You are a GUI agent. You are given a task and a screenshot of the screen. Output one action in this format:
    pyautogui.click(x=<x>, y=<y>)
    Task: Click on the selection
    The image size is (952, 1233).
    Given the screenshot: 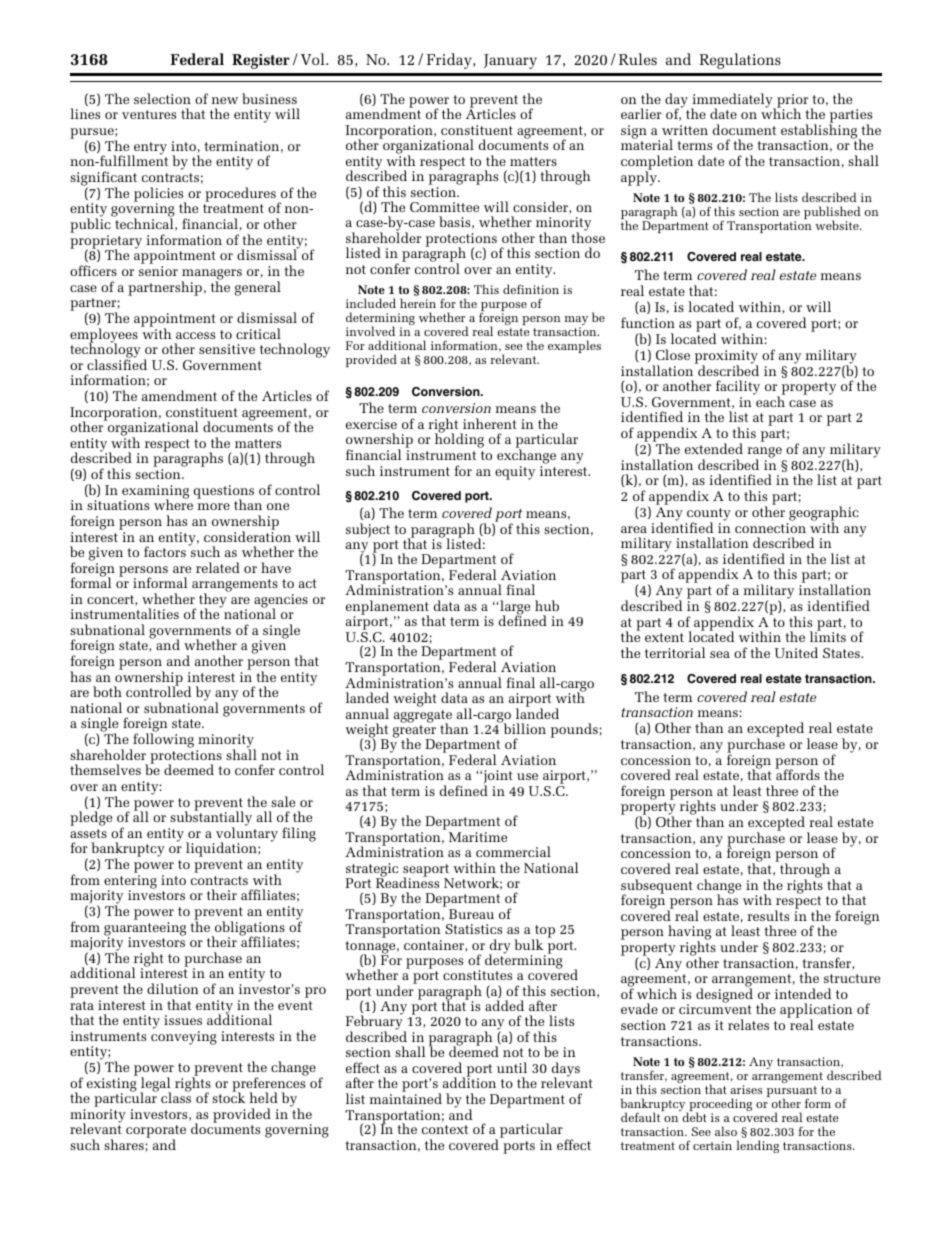 What is the action you would take?
    pyautogui.click(x=162, y=98)
